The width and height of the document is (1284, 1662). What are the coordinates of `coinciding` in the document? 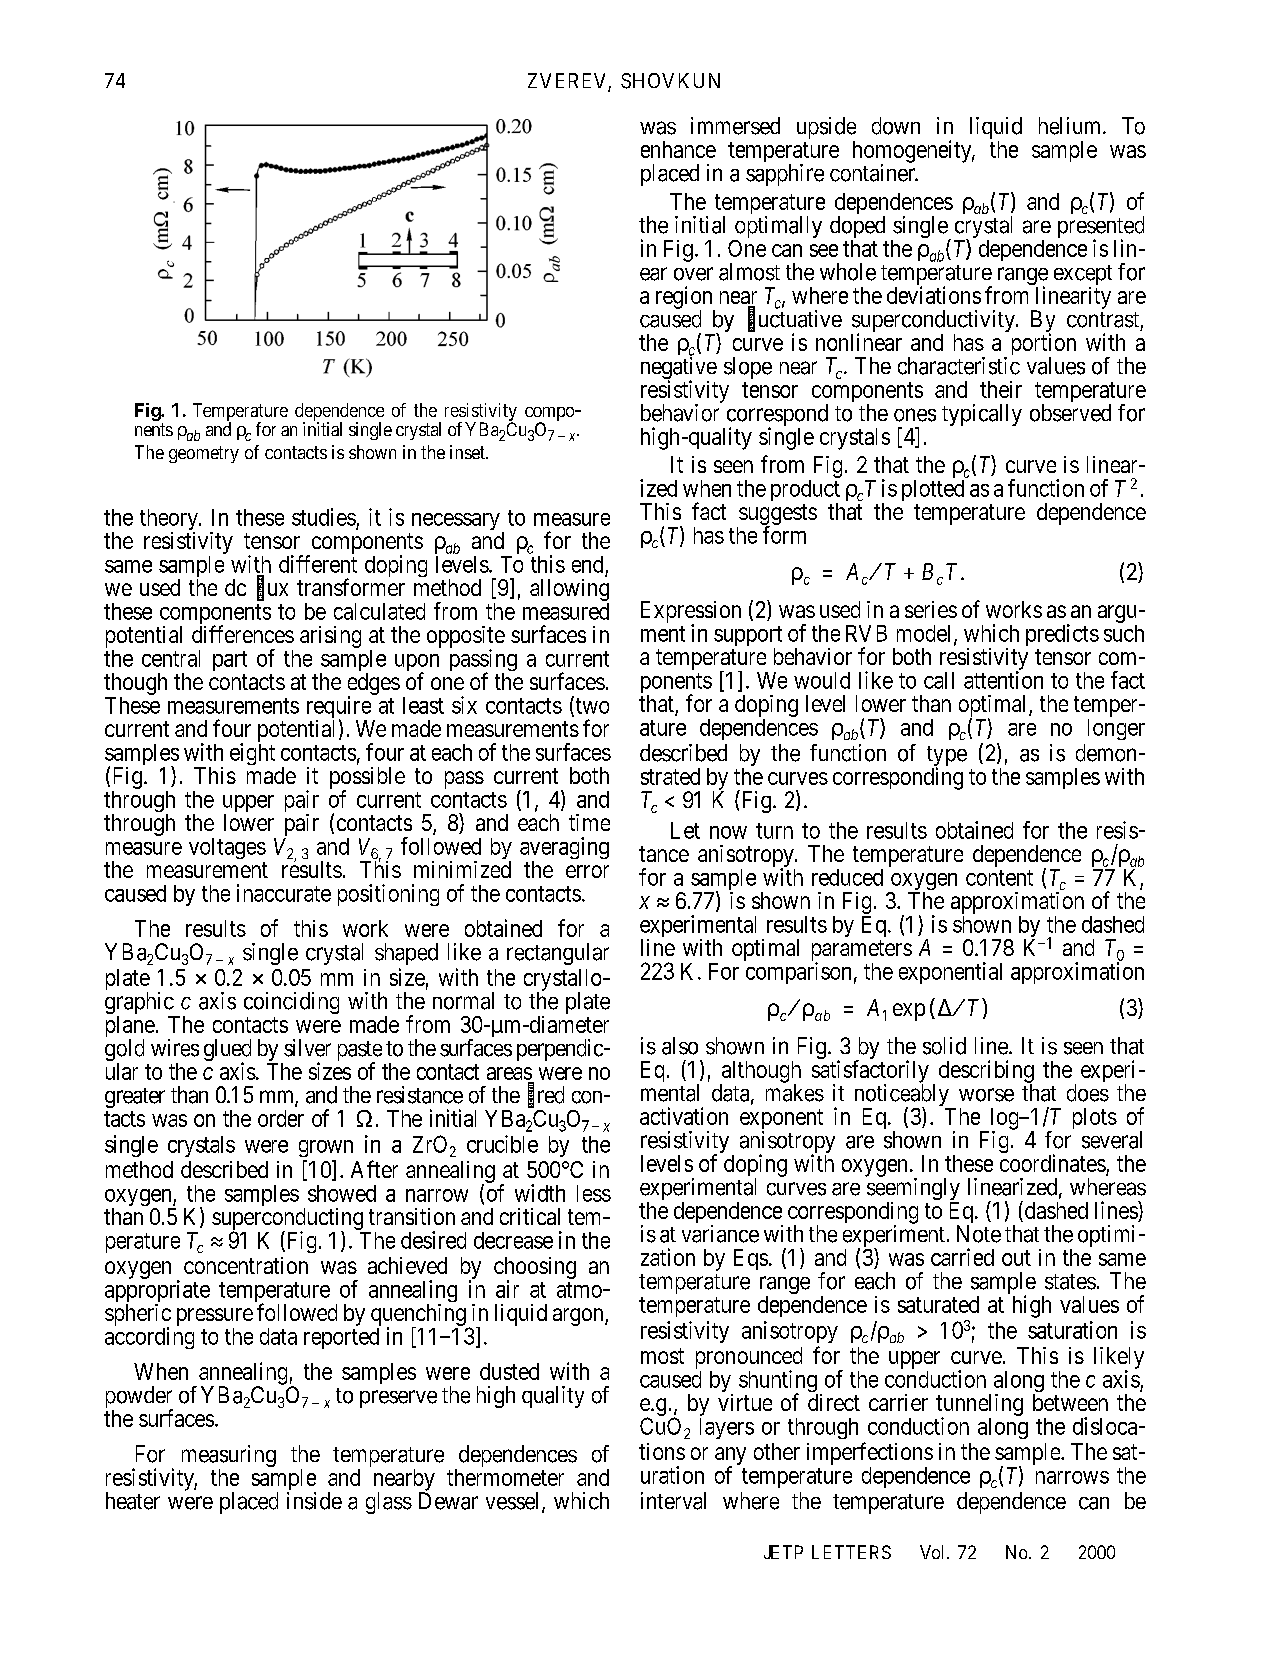 It's located at (291, 1003).
